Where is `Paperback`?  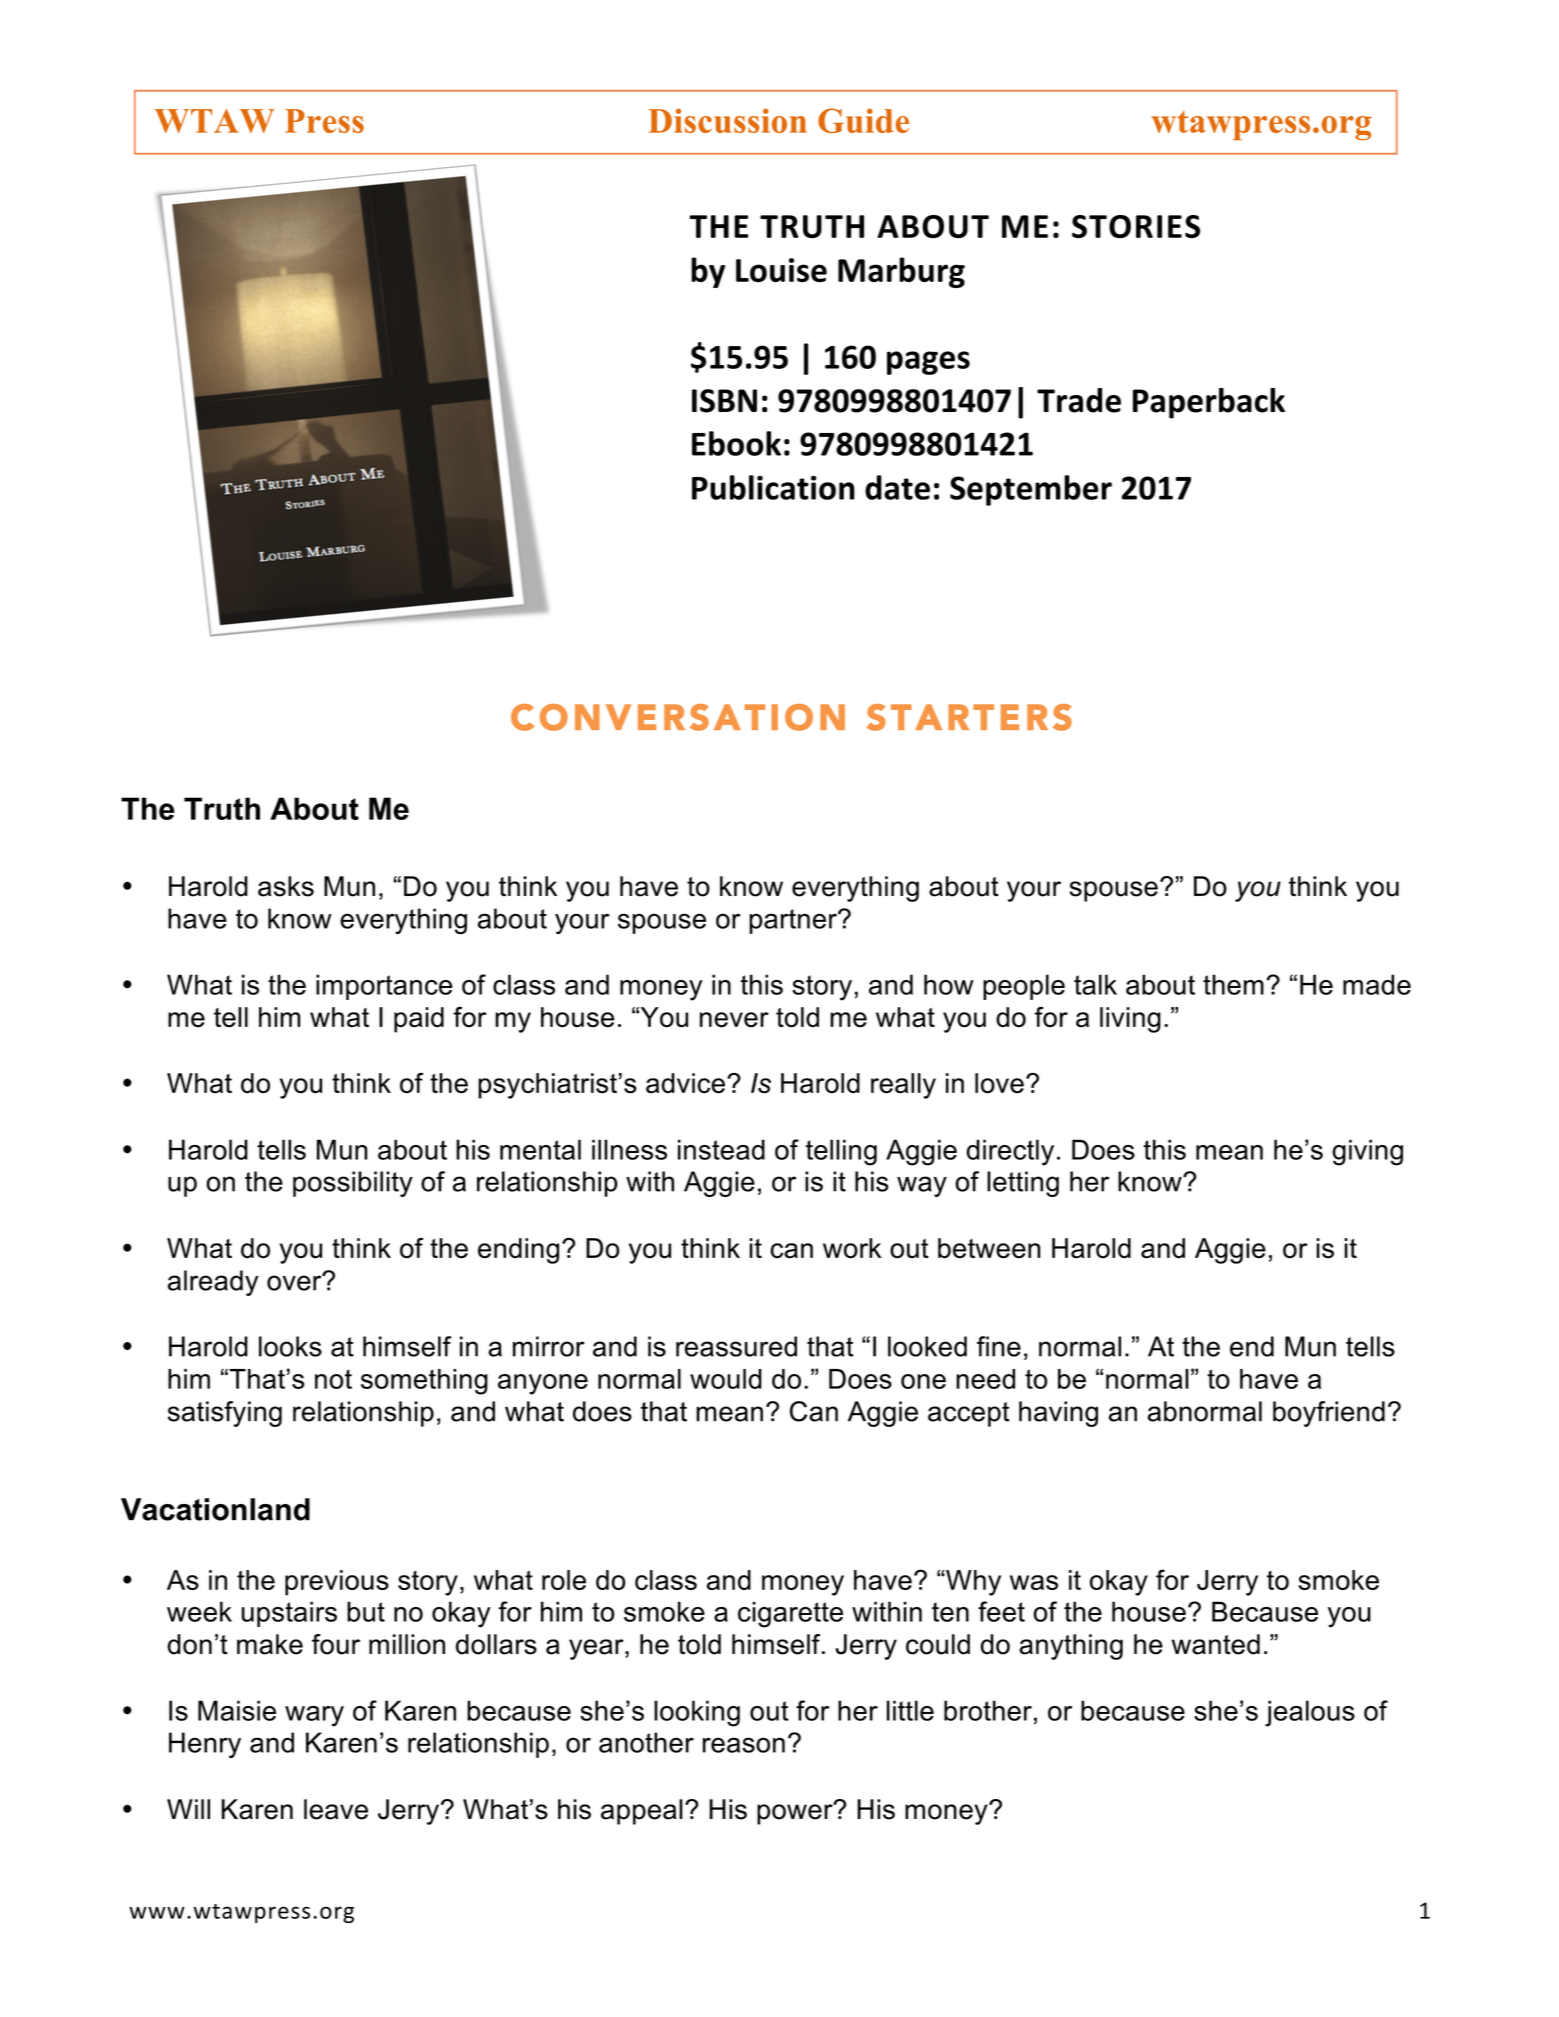
Paperback is located at coordinates (1209, 403).
